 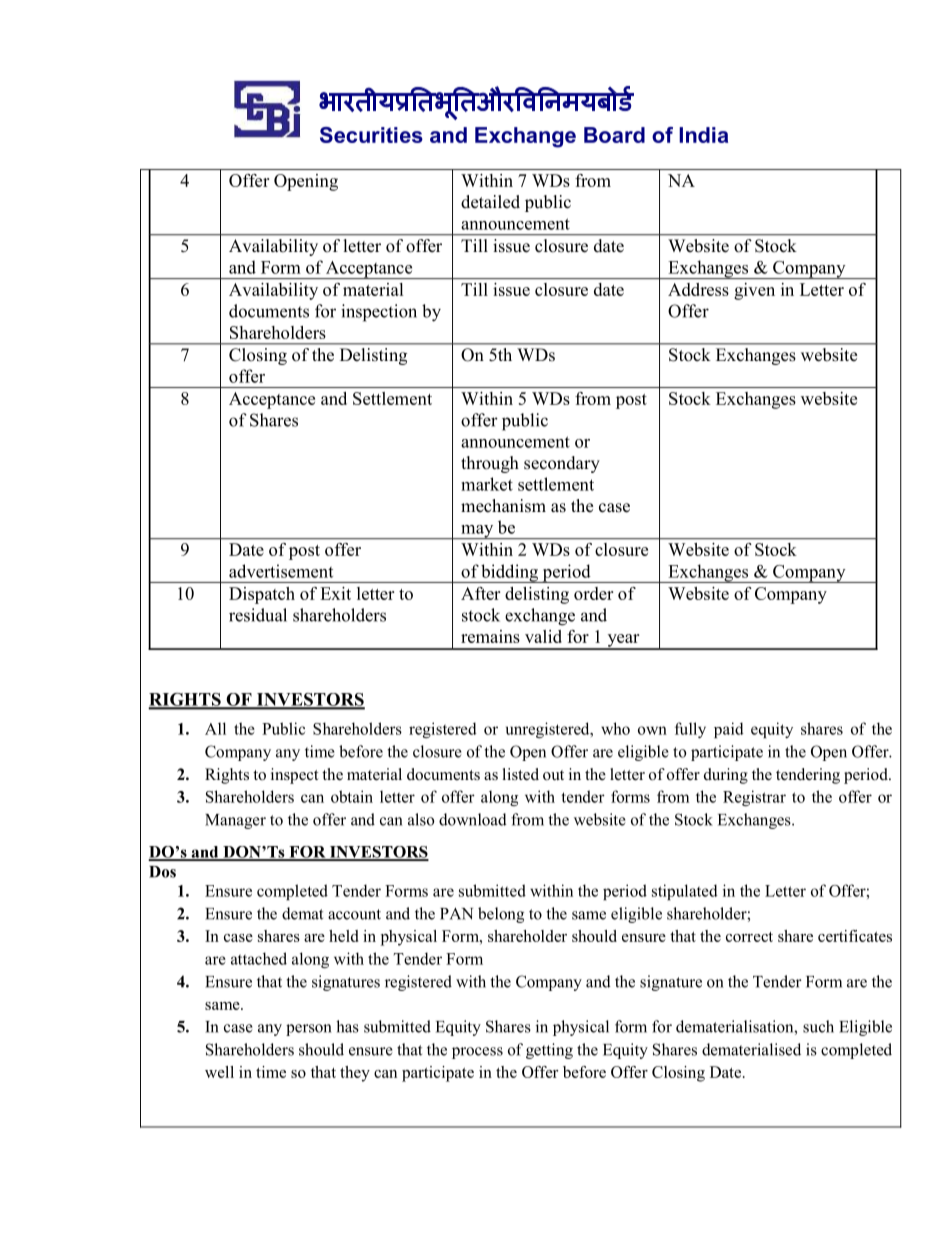 I want to click on advertisement, so click(x=281, y=571).
